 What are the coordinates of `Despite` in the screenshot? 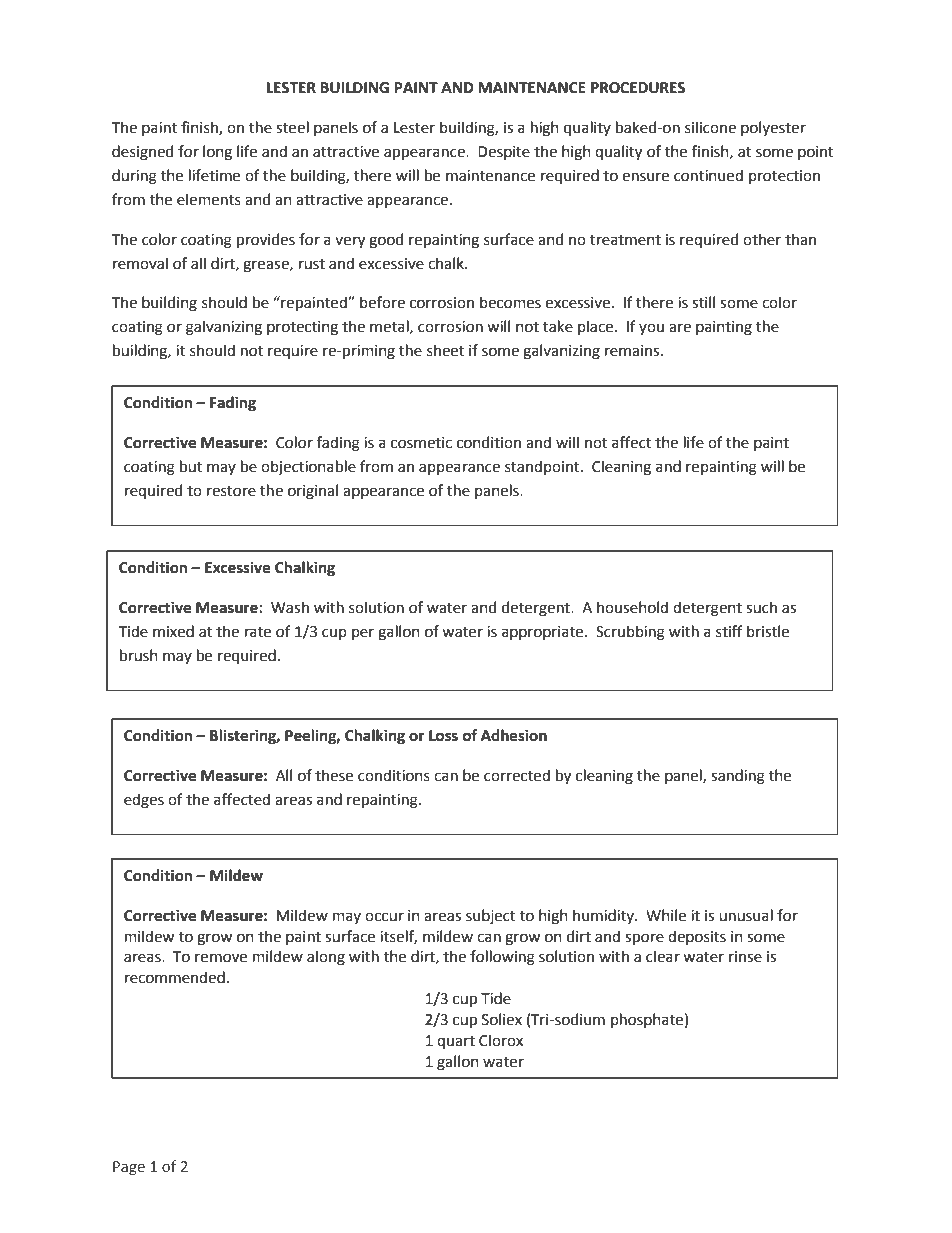 It's located at (504, 153).
